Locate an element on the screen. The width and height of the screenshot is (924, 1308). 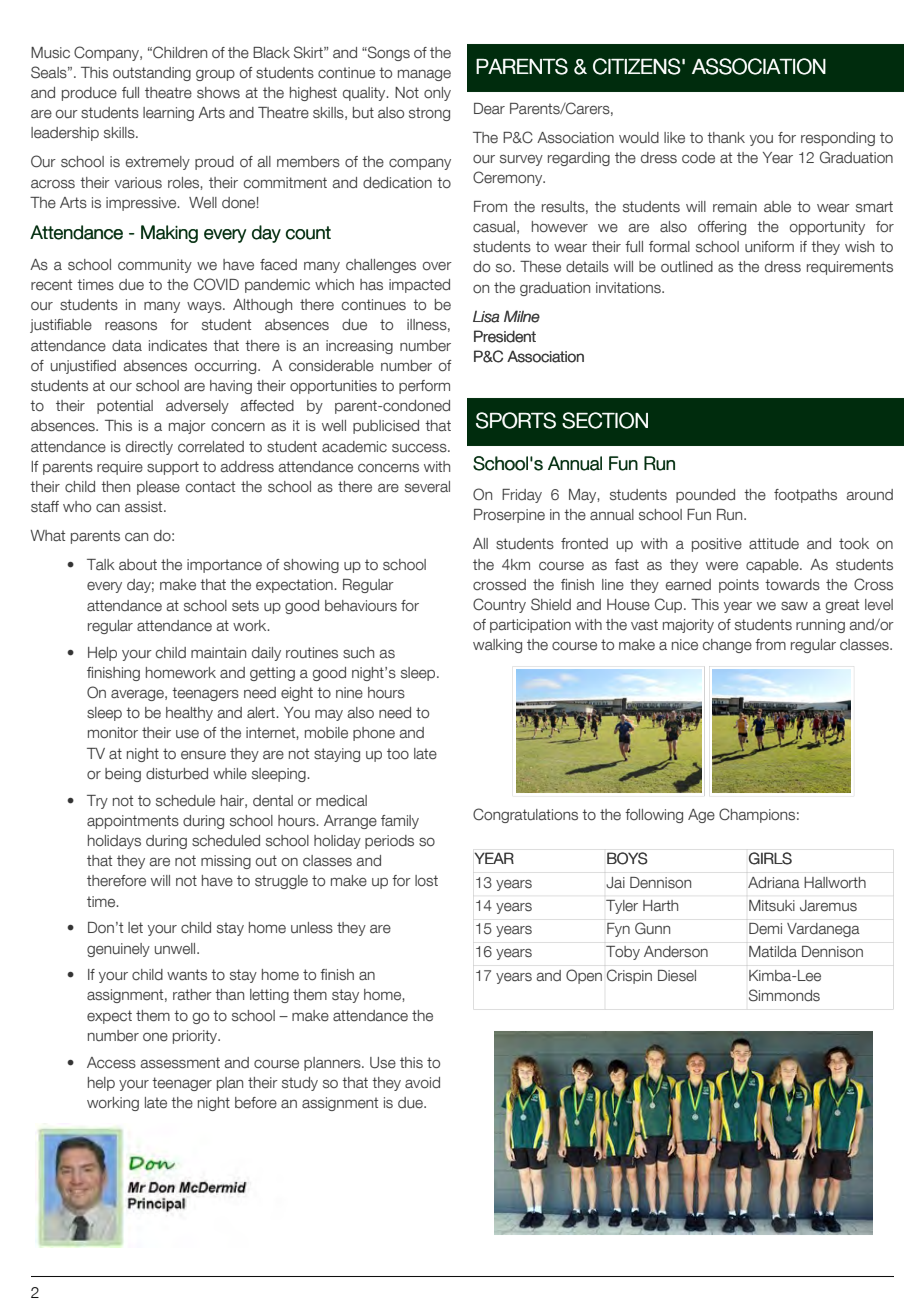
towards is located at coordinates (792, 585).
